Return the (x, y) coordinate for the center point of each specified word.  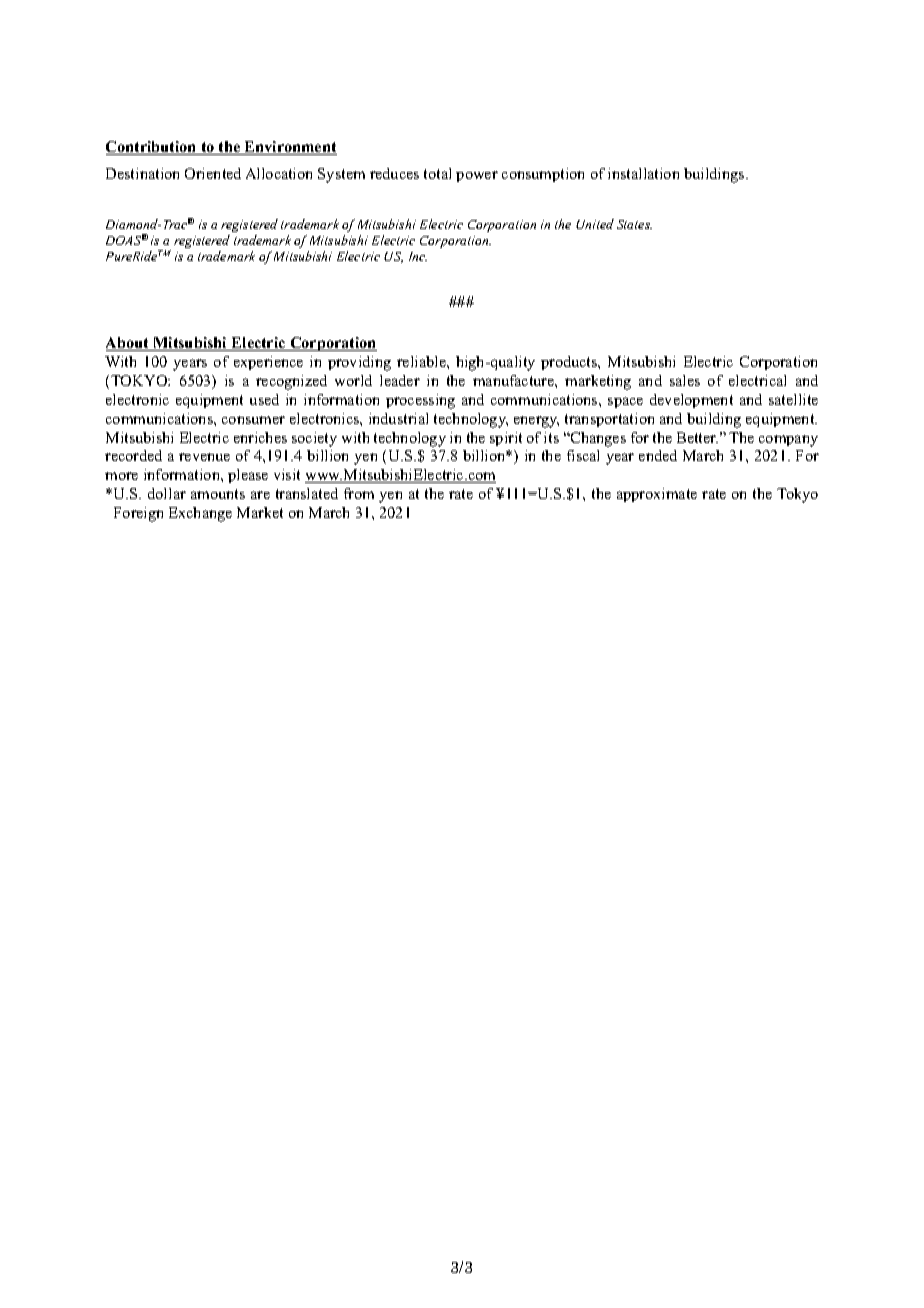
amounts (218, 494)
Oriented (213, 173)
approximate (657, 495)
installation (643, 173)
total (437, 173)
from (359, 493)
